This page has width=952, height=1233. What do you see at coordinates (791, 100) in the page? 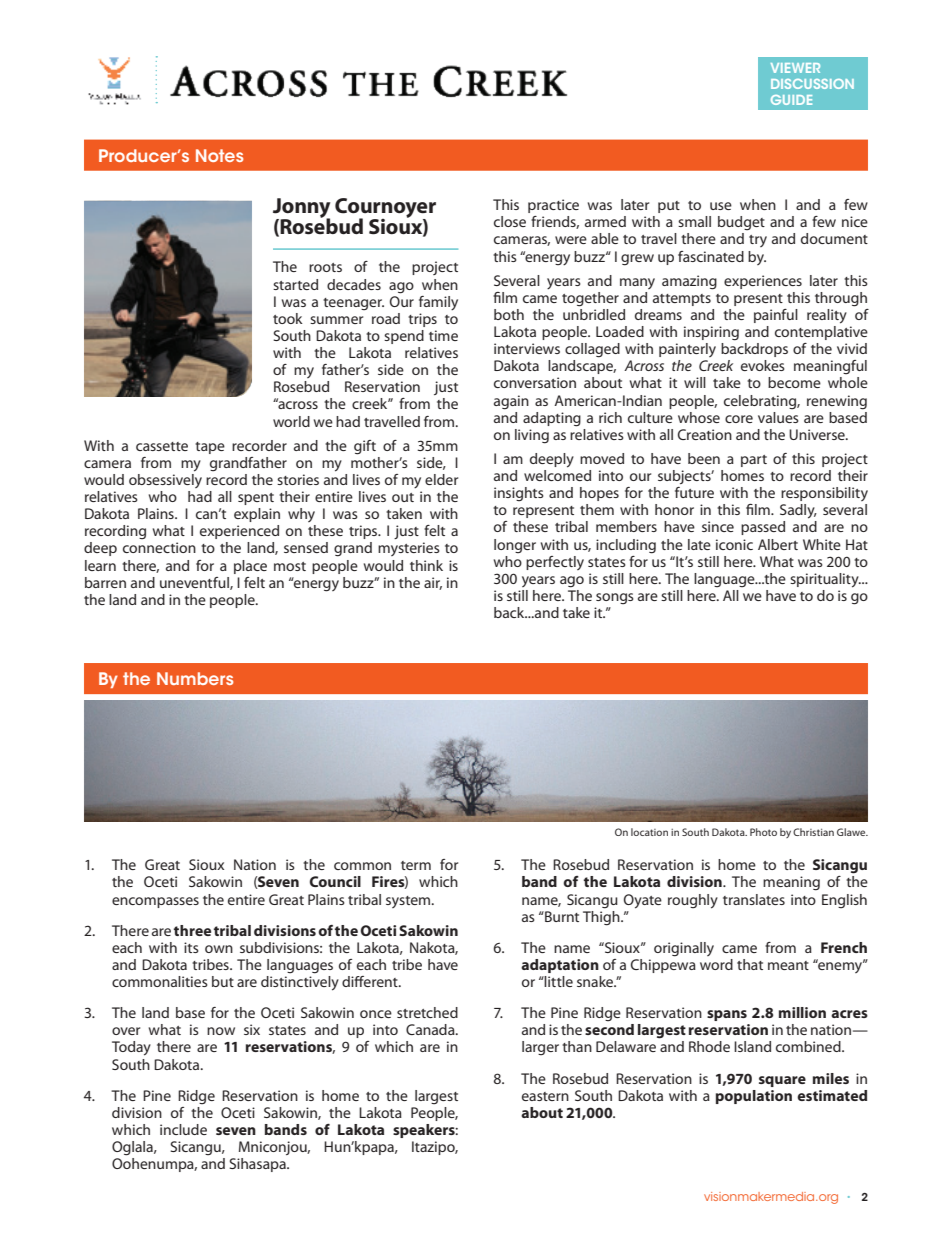
I see `GUIDE` at bounding box center [791, 100].
